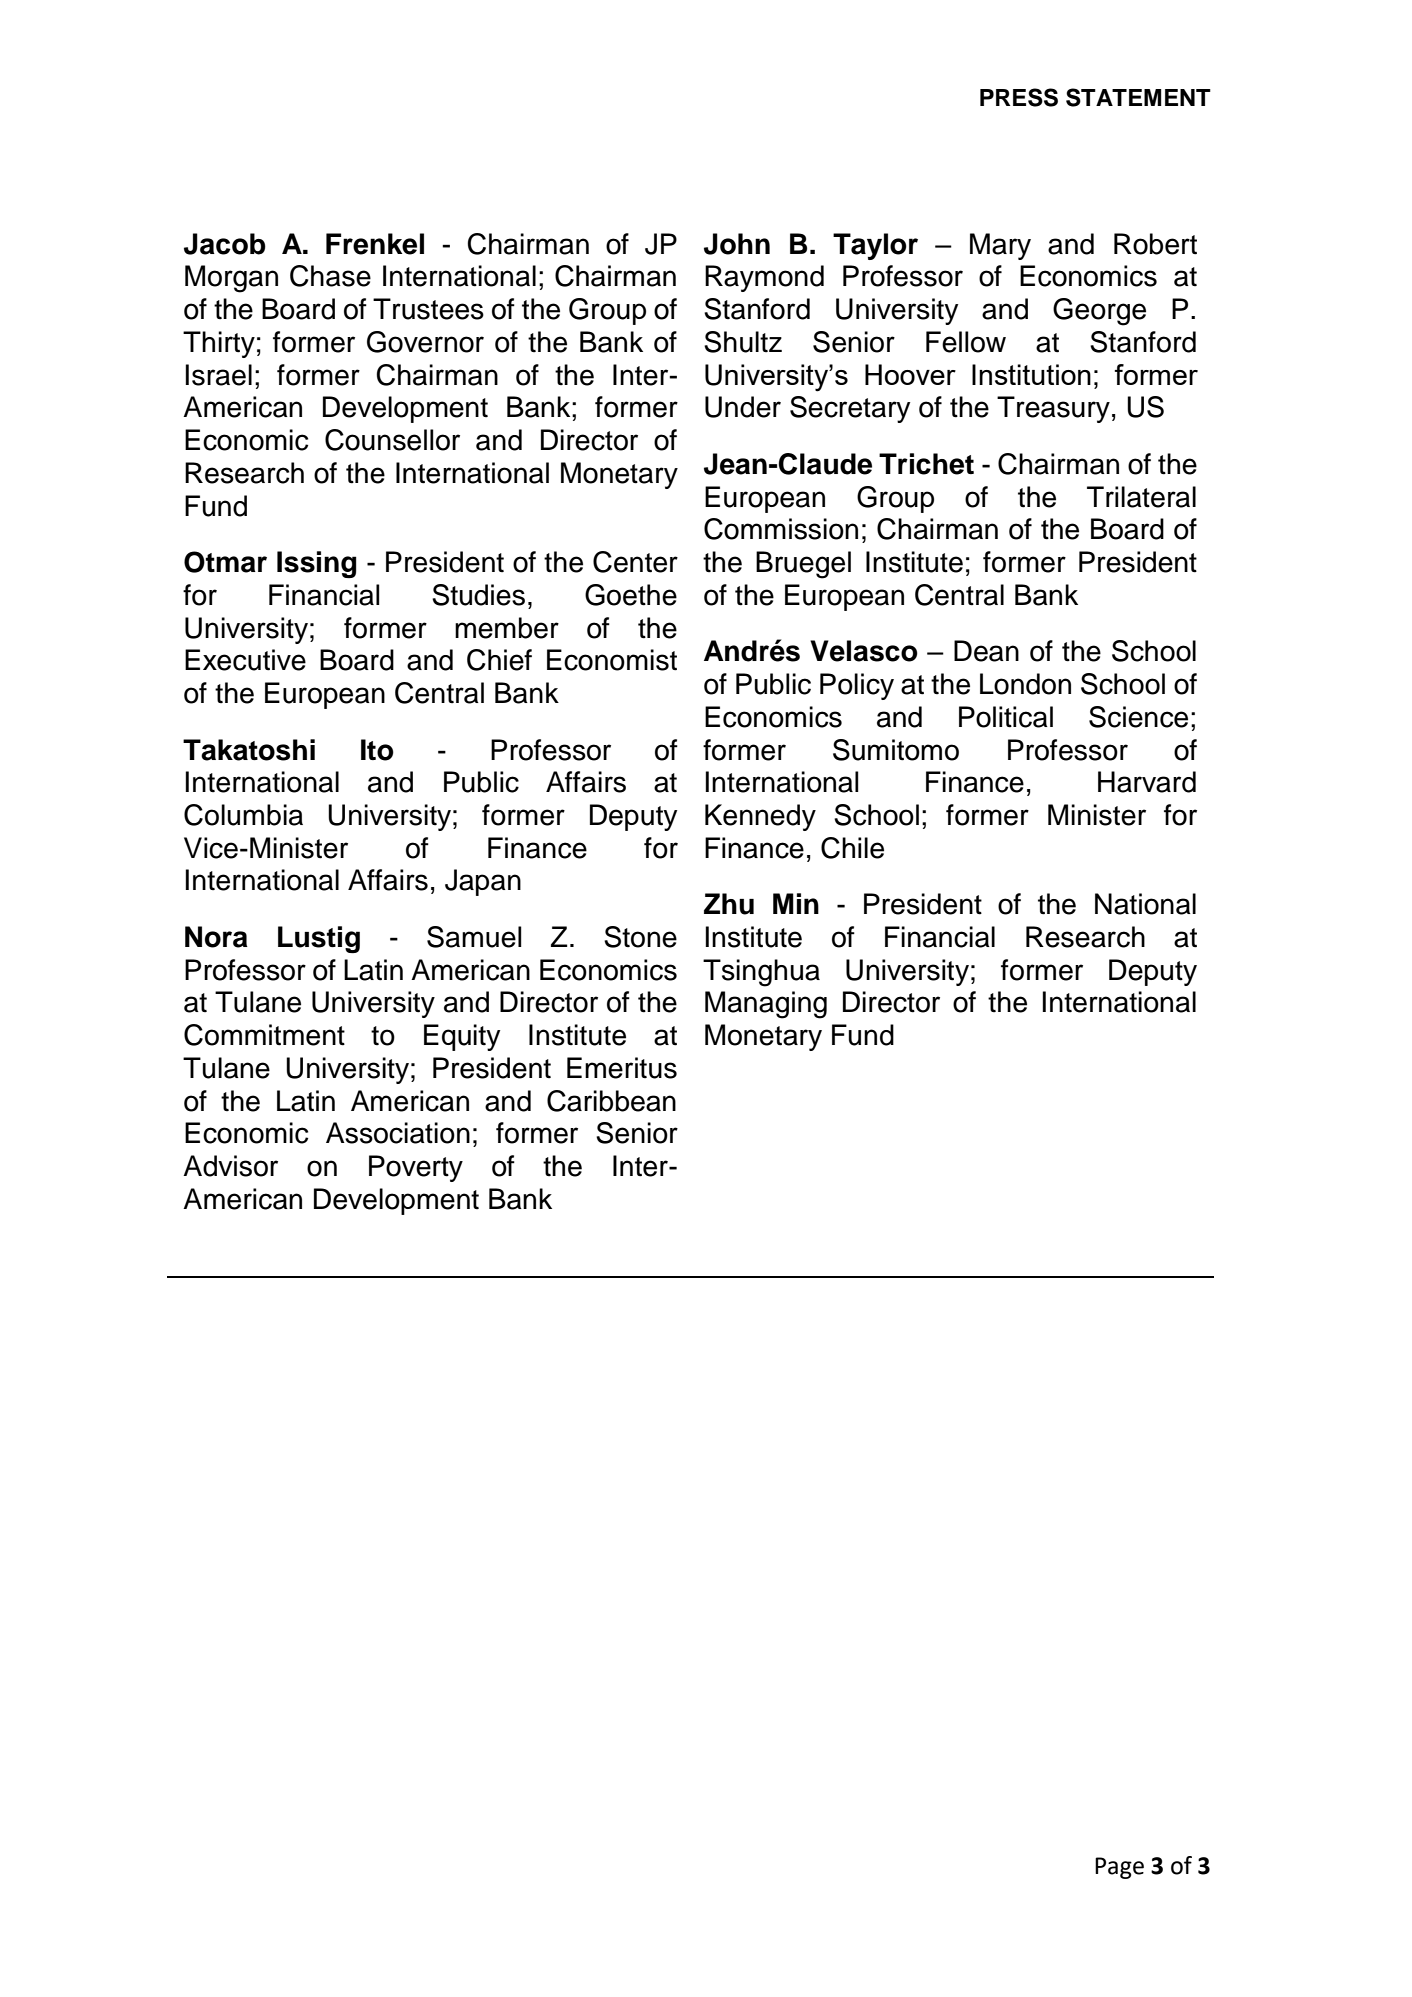 Image resolution: width=1412 pixels, height=1997 pixels. I want to click on PRESS, so click(1019, 97).
